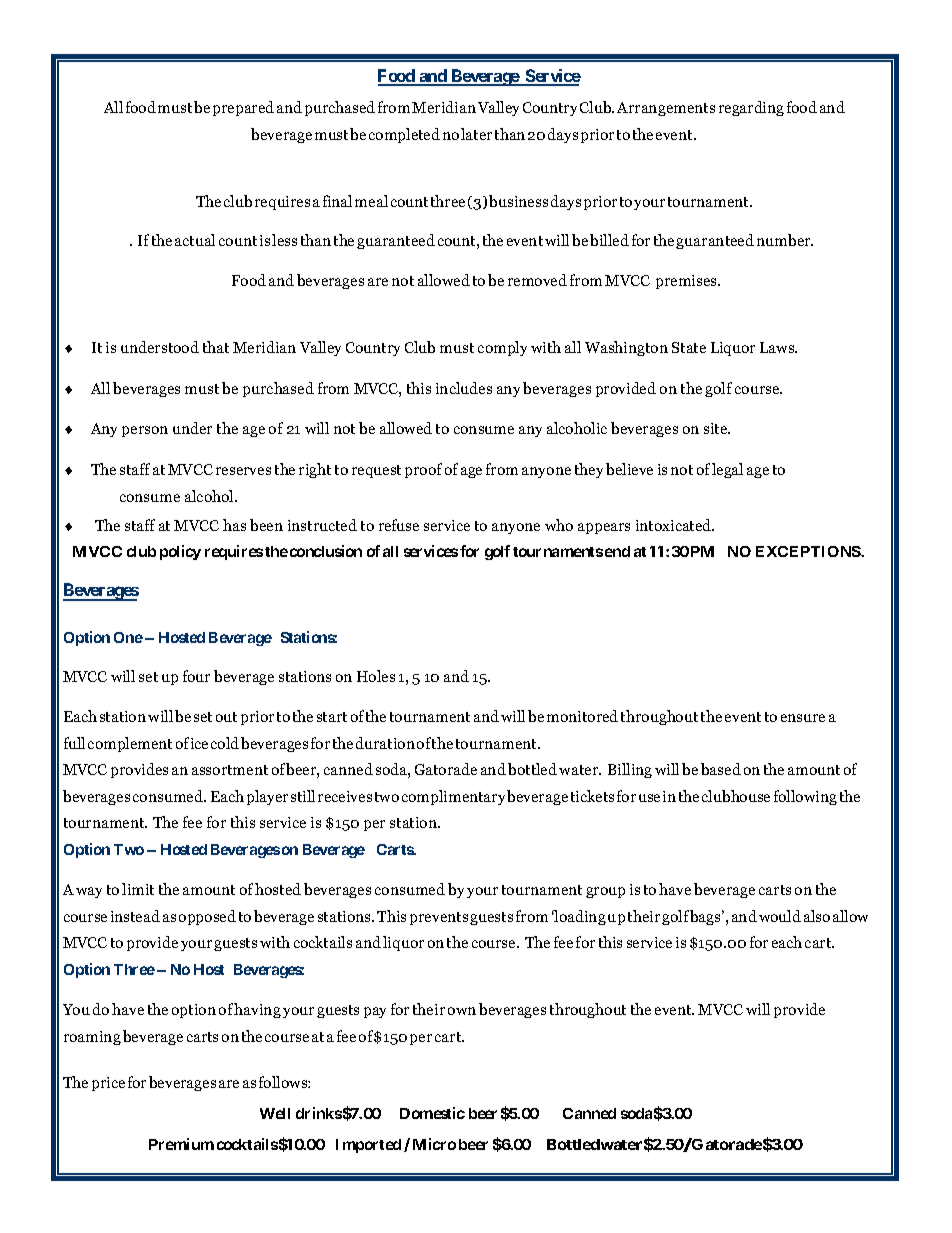 This screenshot has width=952, height=1233. I want to click on Premium, so click(181, 1144).
